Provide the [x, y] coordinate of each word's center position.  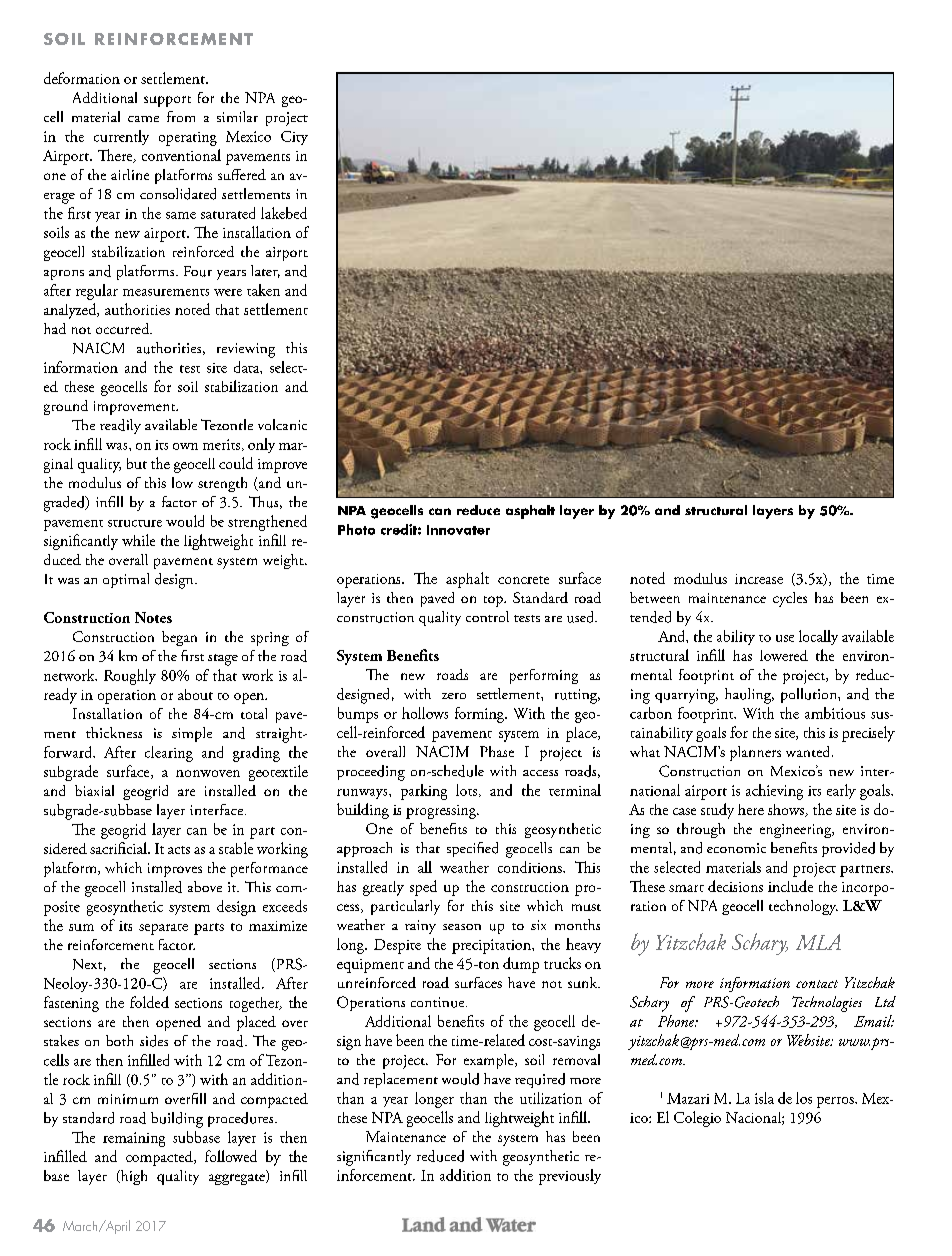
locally [818, 637]
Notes [153, 617]
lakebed [284, 213]
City [294, 138]
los [804, 1098]
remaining [134, 1139]
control [487, 616]
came [143, 119]
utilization [551, 1098]
